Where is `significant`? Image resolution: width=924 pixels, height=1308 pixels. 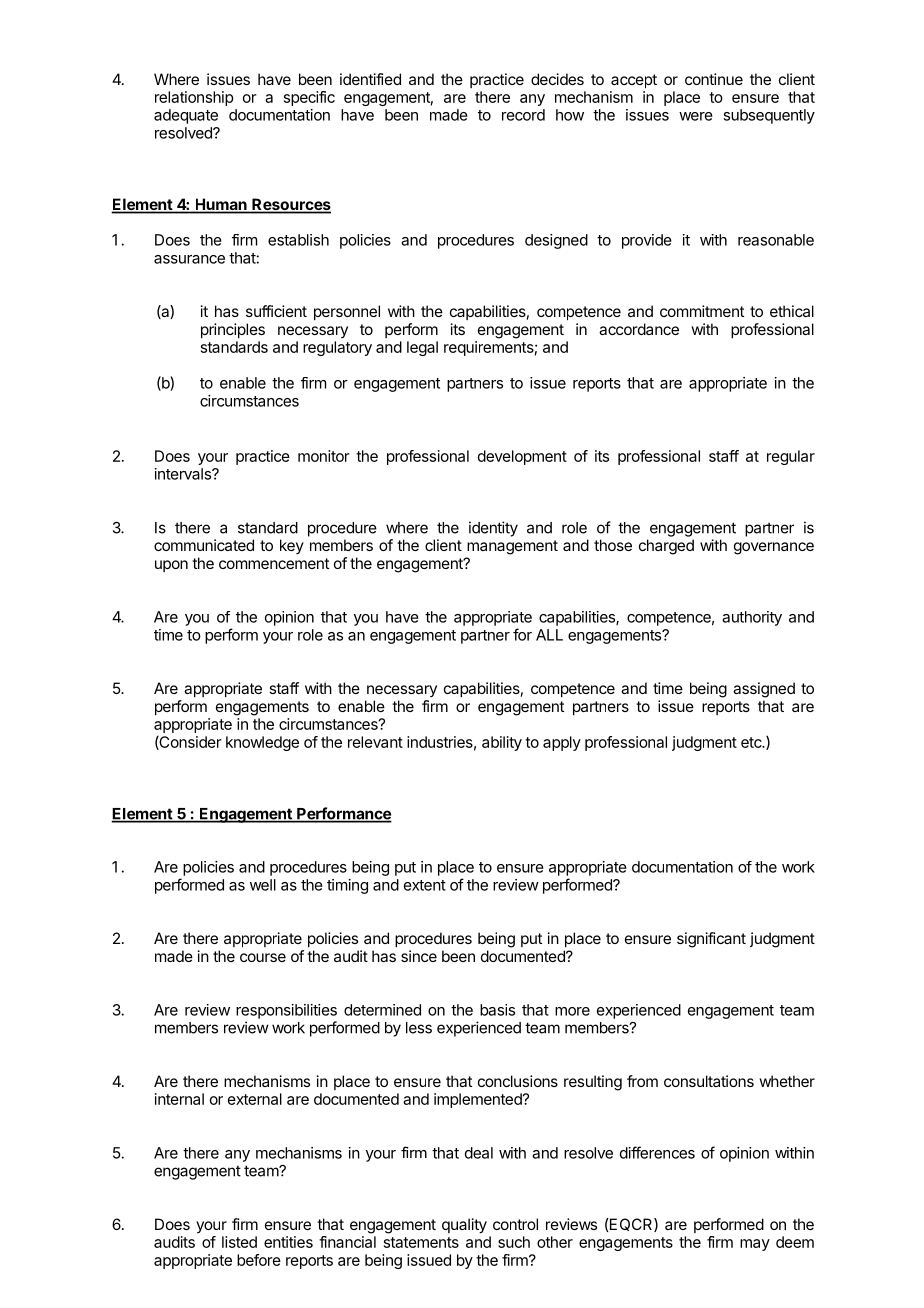 significant is located at coordinates (711, 940).
